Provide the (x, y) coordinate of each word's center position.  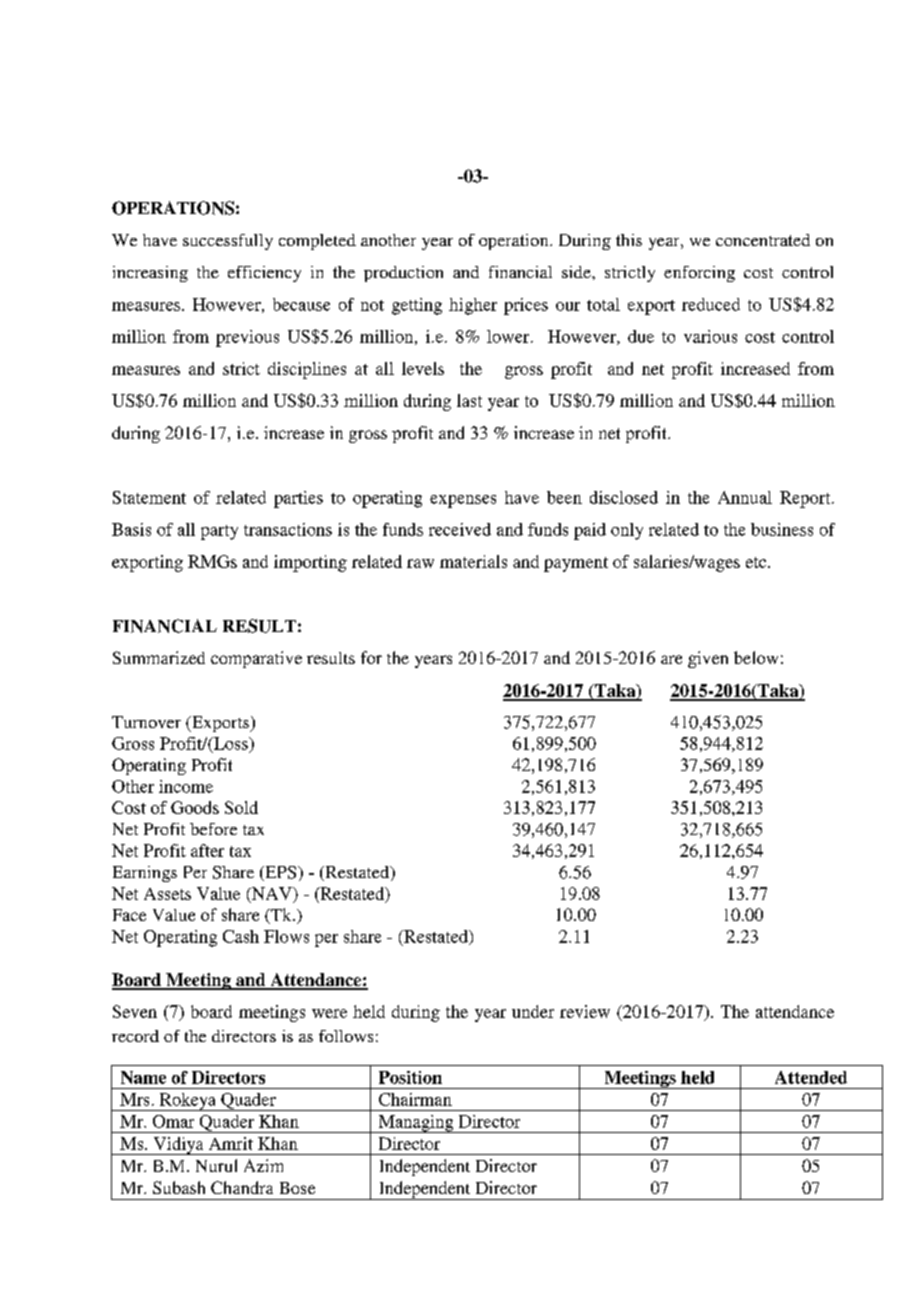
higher (473, 306)
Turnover (146, 722)
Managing (416, 1124)
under (533, 1011)
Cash (241, 936)
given (708, 659)
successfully (228, 242)
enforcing (699, 274)
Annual (745, 497)
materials (473, 561)
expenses (463, 501)
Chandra (242, 1187)
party (219, 532)
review (585, 1011)
